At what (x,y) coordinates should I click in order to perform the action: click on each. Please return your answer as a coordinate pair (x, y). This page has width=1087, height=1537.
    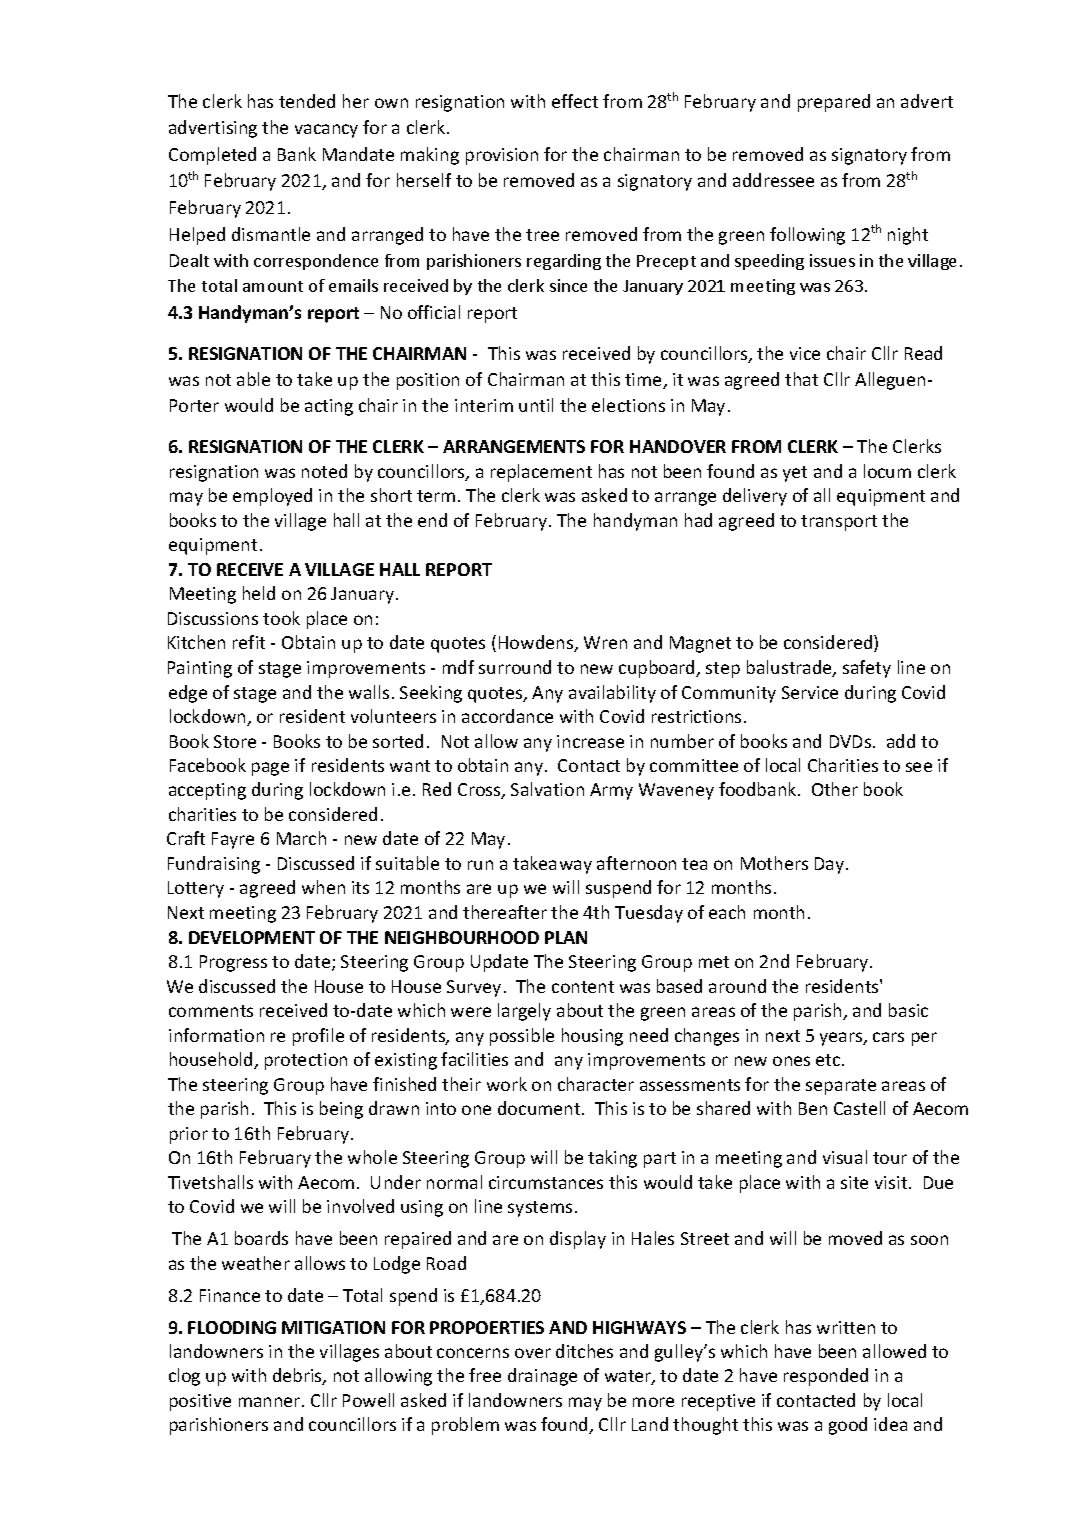
    Looking at the image, I should click on (727, 912).
